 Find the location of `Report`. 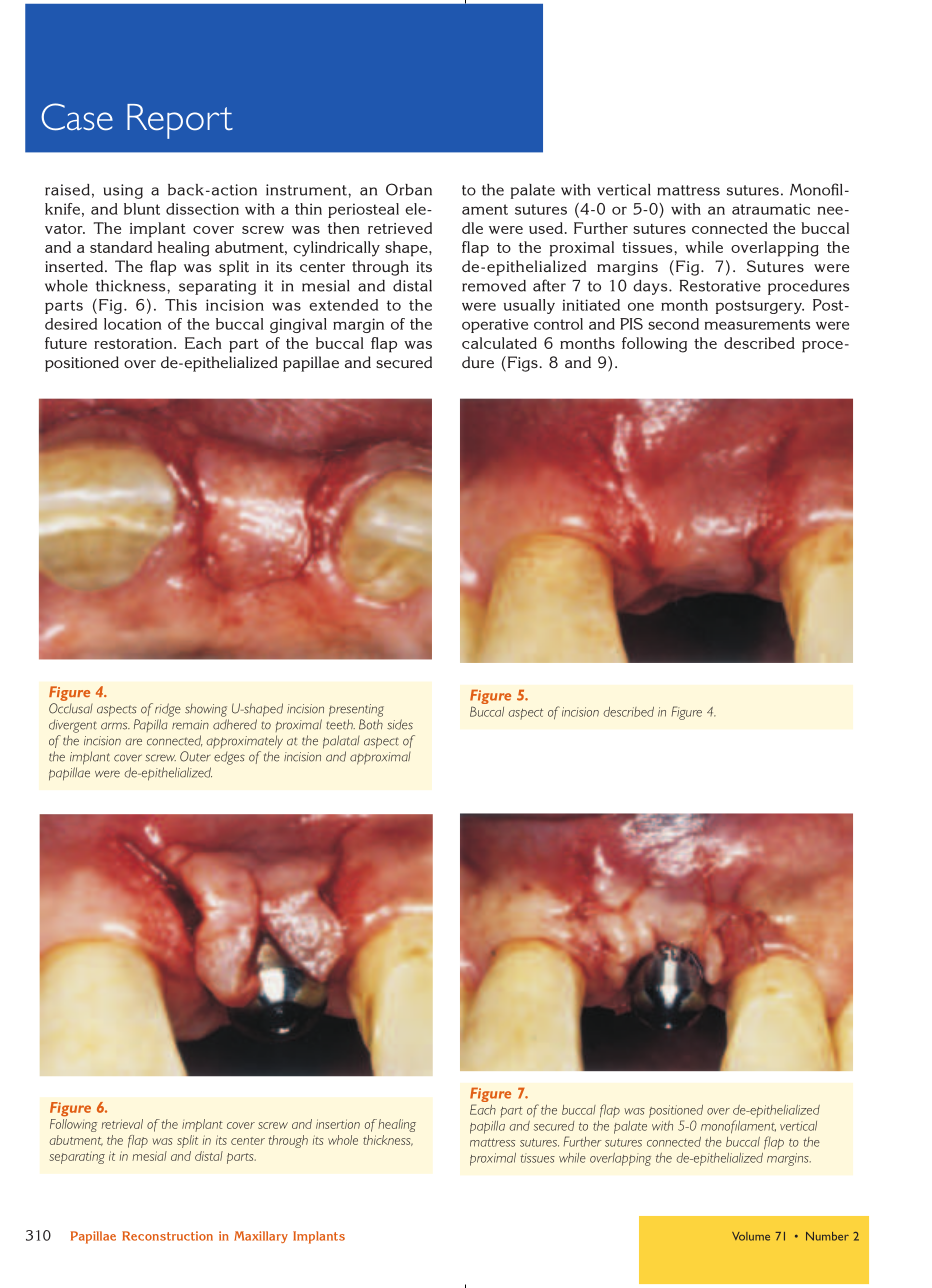

Report is located at coordinates (180, 121).
